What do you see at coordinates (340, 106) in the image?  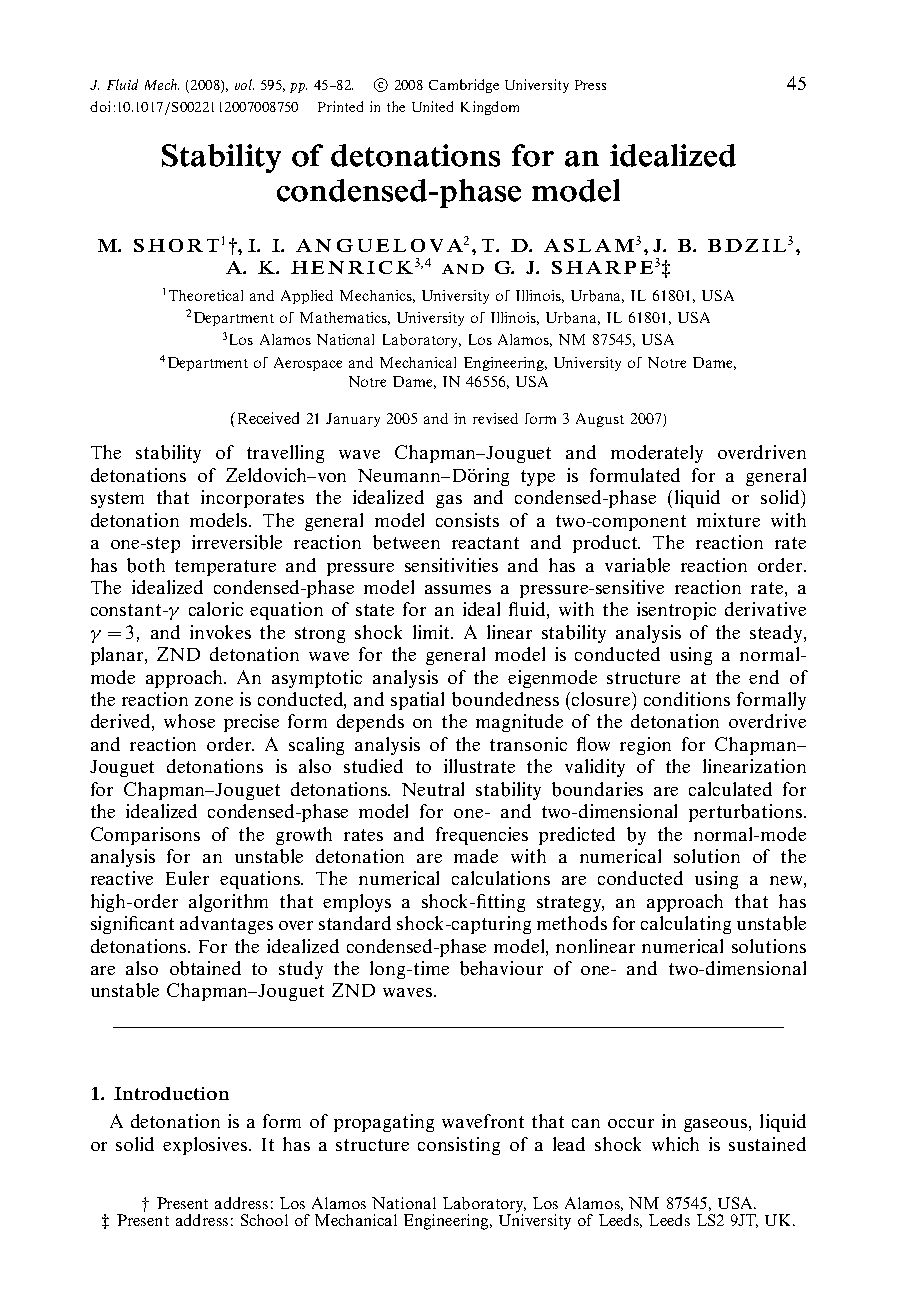 I see `Printed` at bounding box center [340, 106].
